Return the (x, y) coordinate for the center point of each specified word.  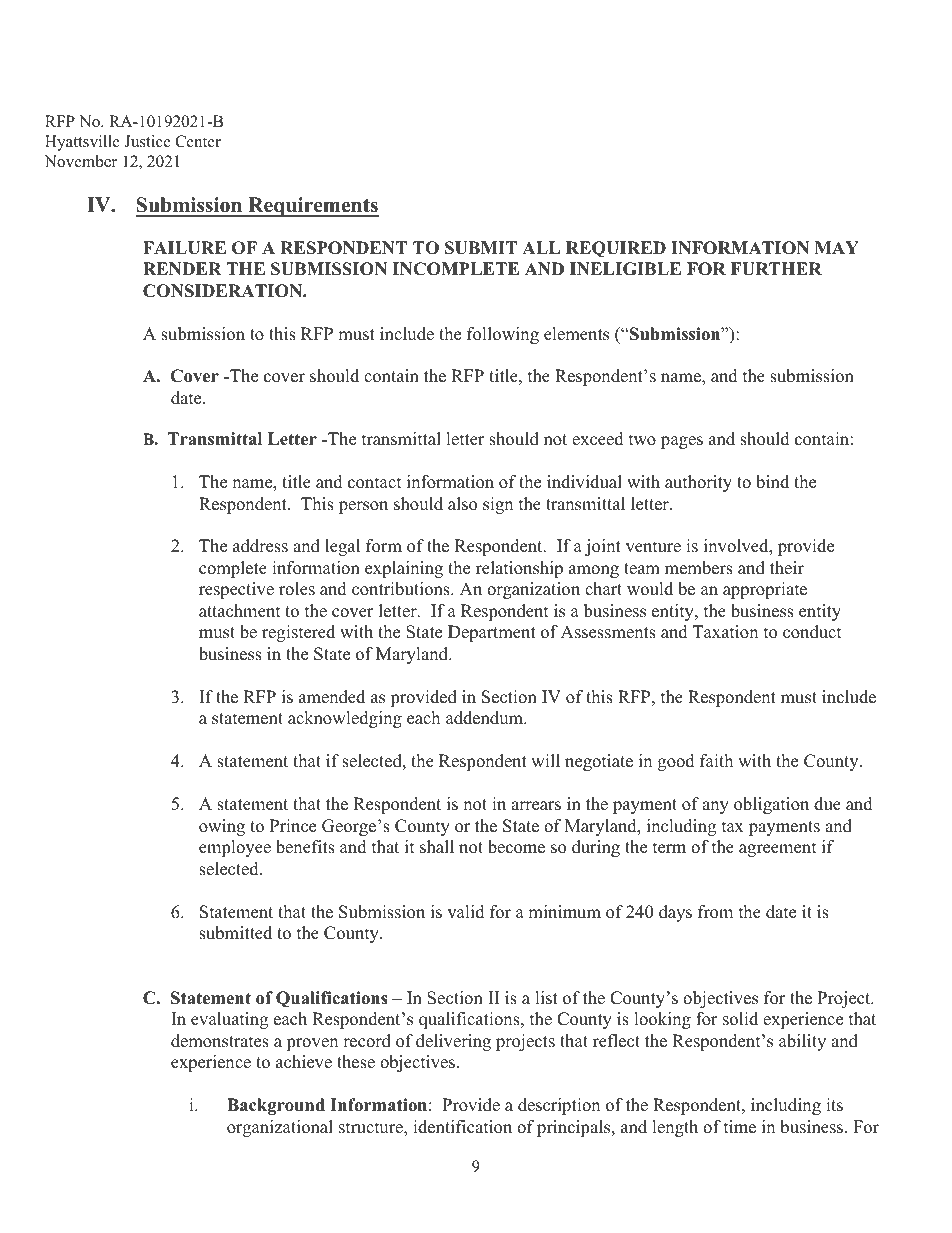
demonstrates (220, 1041)
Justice (147, 141)
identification (462, 1127)
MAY (837, 247)
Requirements (312, 207)
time (740, 1127)
